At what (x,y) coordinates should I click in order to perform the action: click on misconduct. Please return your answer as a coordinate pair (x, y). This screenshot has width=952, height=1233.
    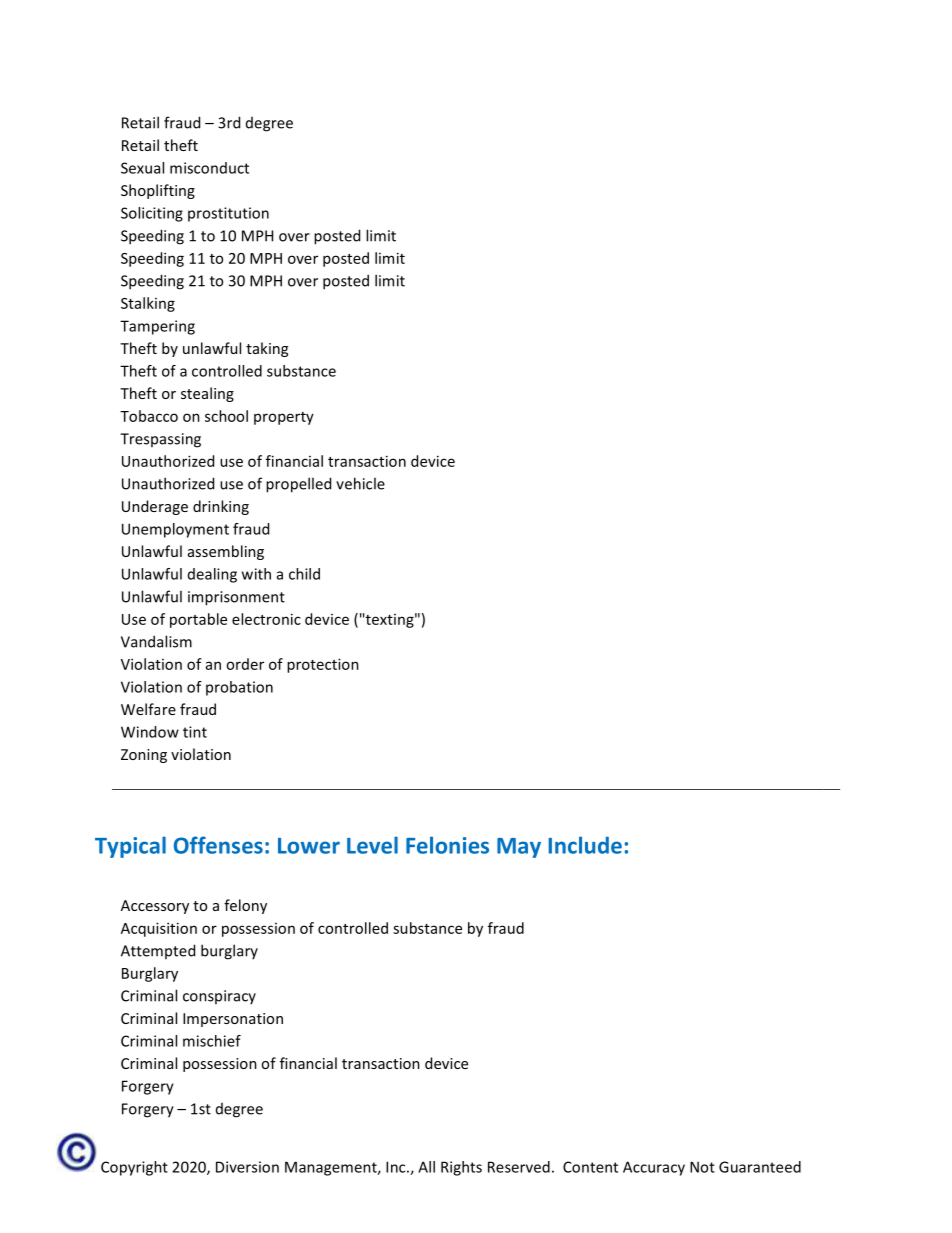
    Looking at the image, I should click on (209, 168).
